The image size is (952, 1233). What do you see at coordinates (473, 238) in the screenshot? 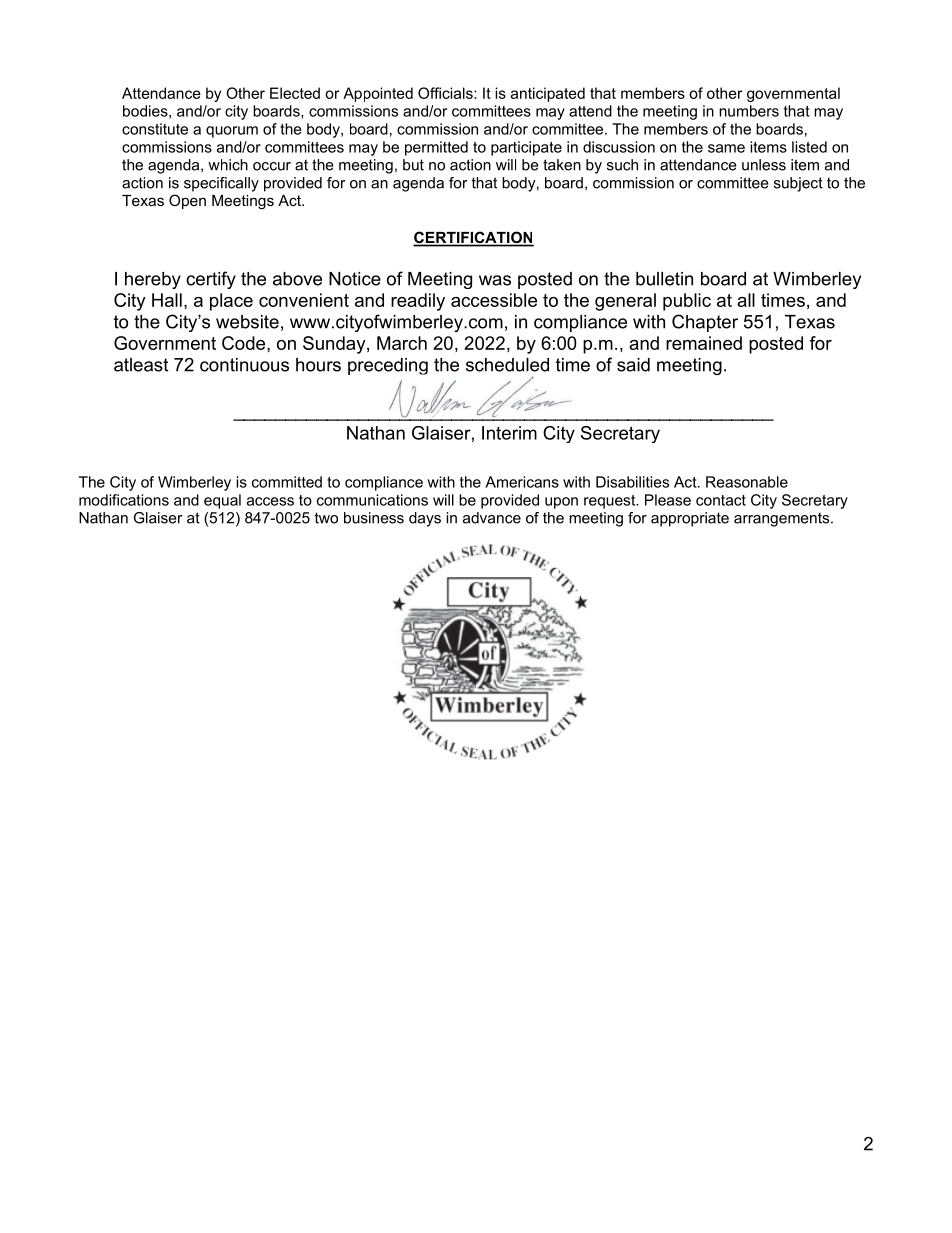
I see `CERTIFICATION` at bounding box center [473, 238].
